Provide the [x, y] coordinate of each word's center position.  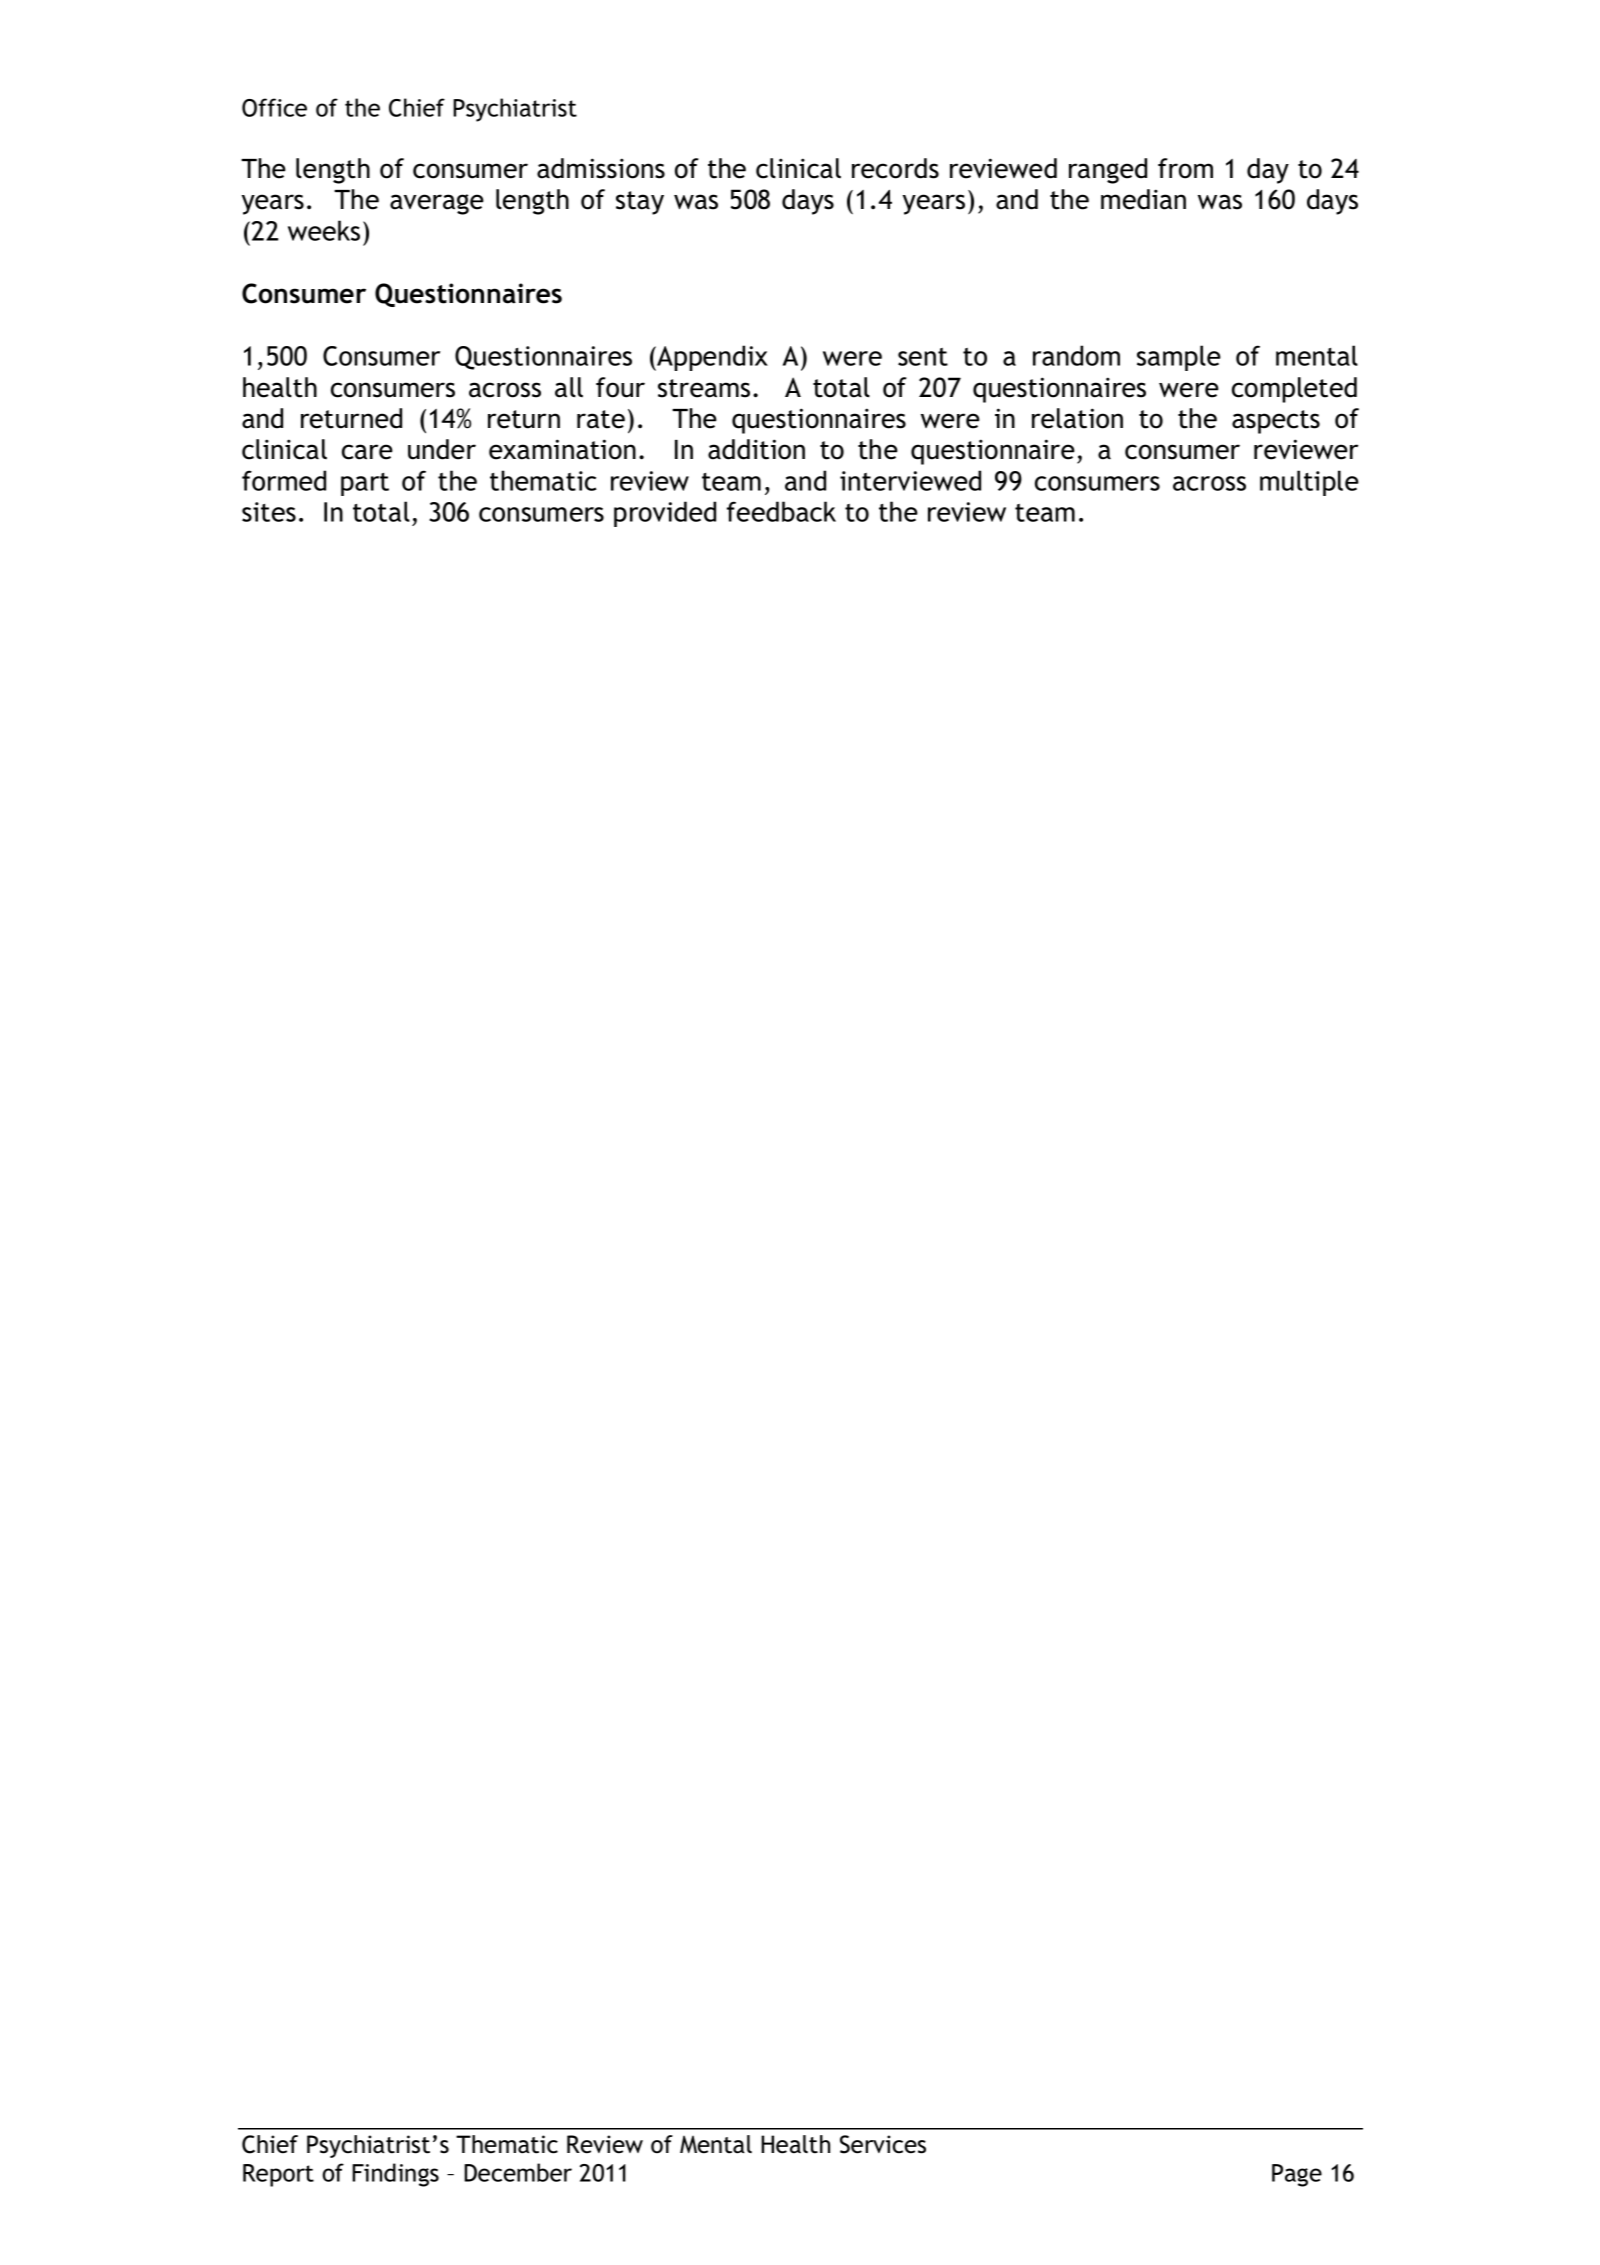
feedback [781, 511]
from [1185, 168]
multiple [1309, 483]
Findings [395, 2175]
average [437, 204]
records [895, 168]
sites [269, 512]
